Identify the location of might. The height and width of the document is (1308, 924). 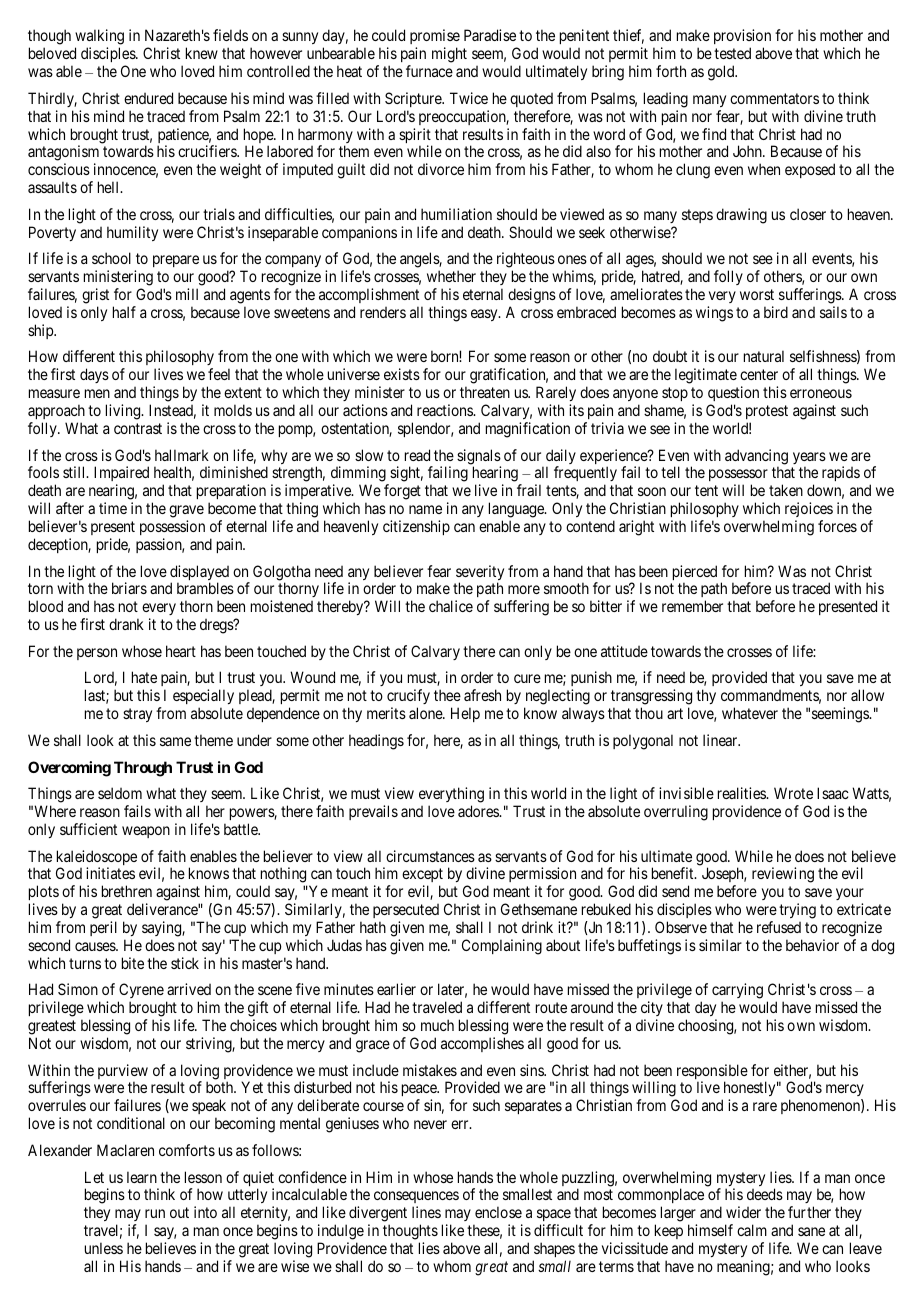
(449, 55).
